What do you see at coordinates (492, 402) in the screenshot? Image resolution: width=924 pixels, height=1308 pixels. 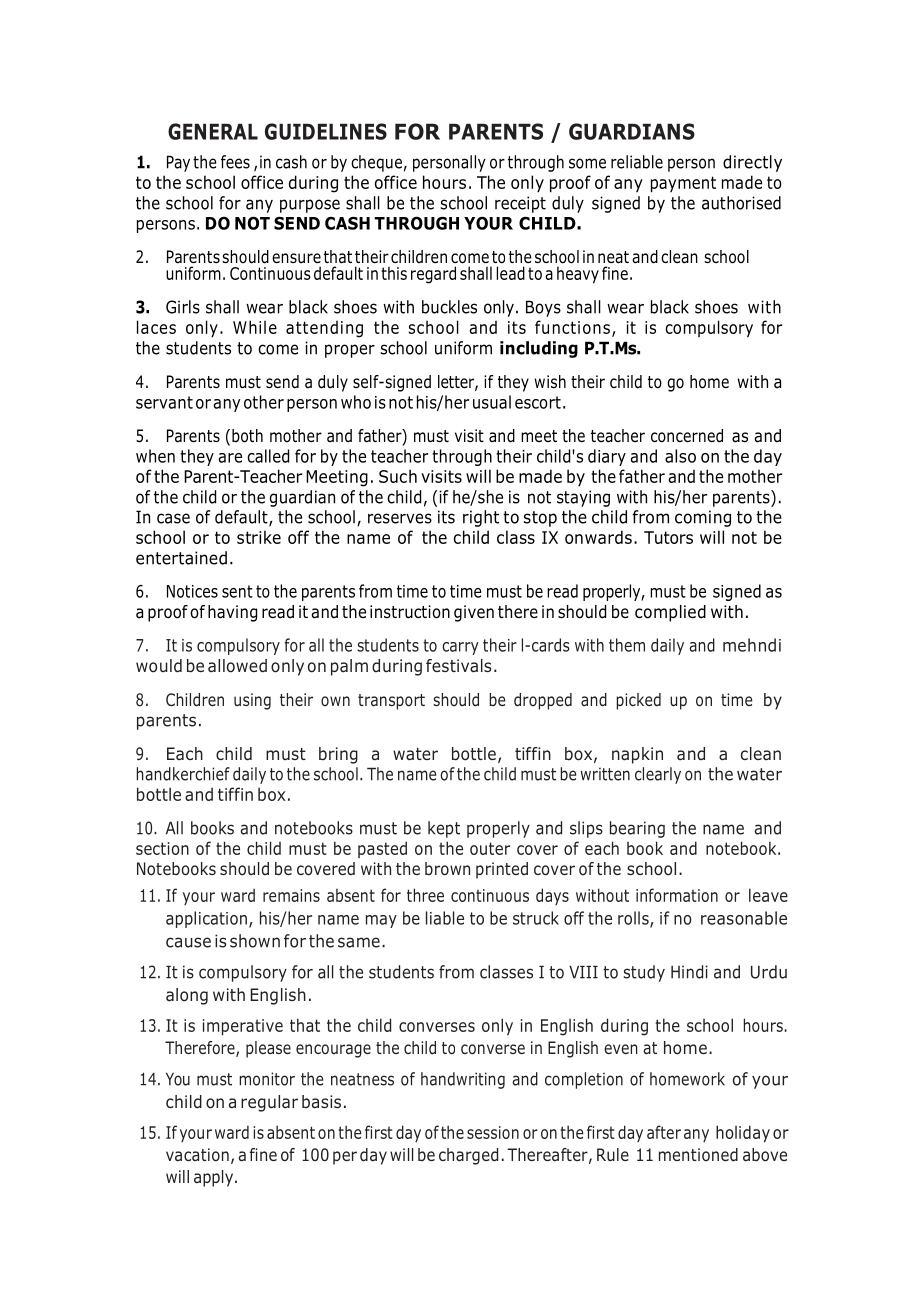 I see `usual` at bounding box center [492, 402].
